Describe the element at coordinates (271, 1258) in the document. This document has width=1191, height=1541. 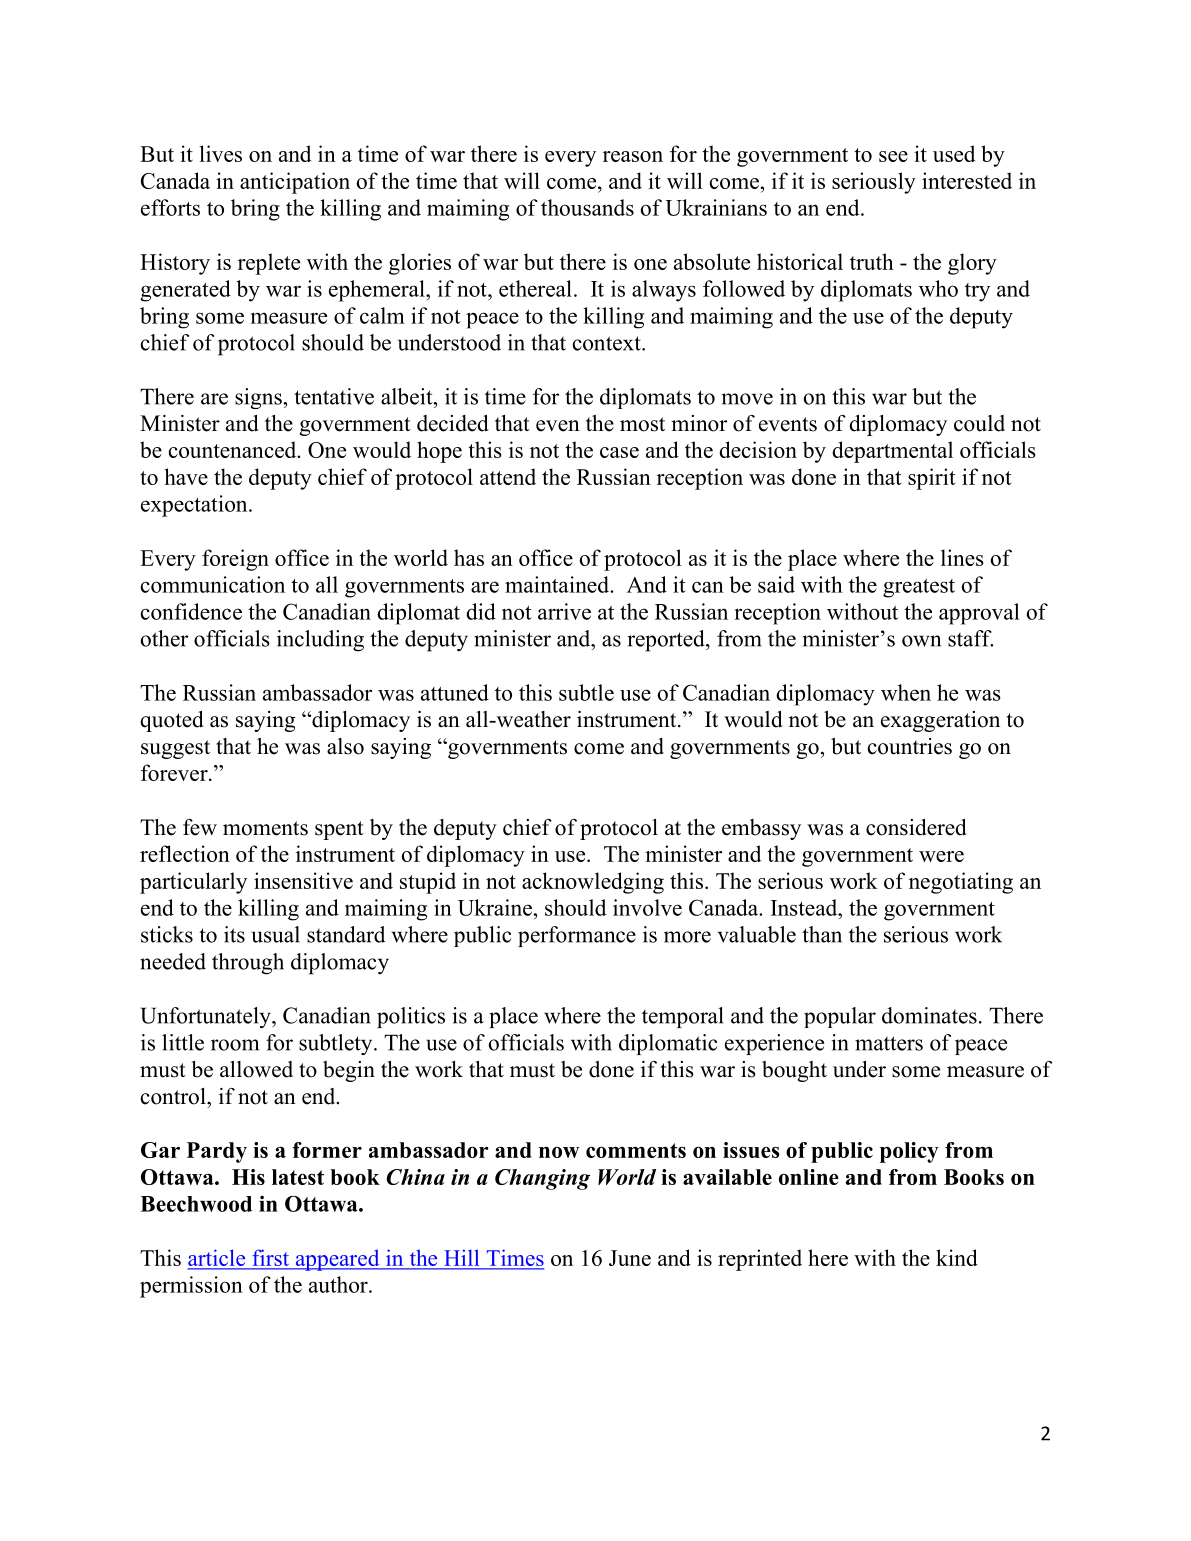
I see `first` at that location.
